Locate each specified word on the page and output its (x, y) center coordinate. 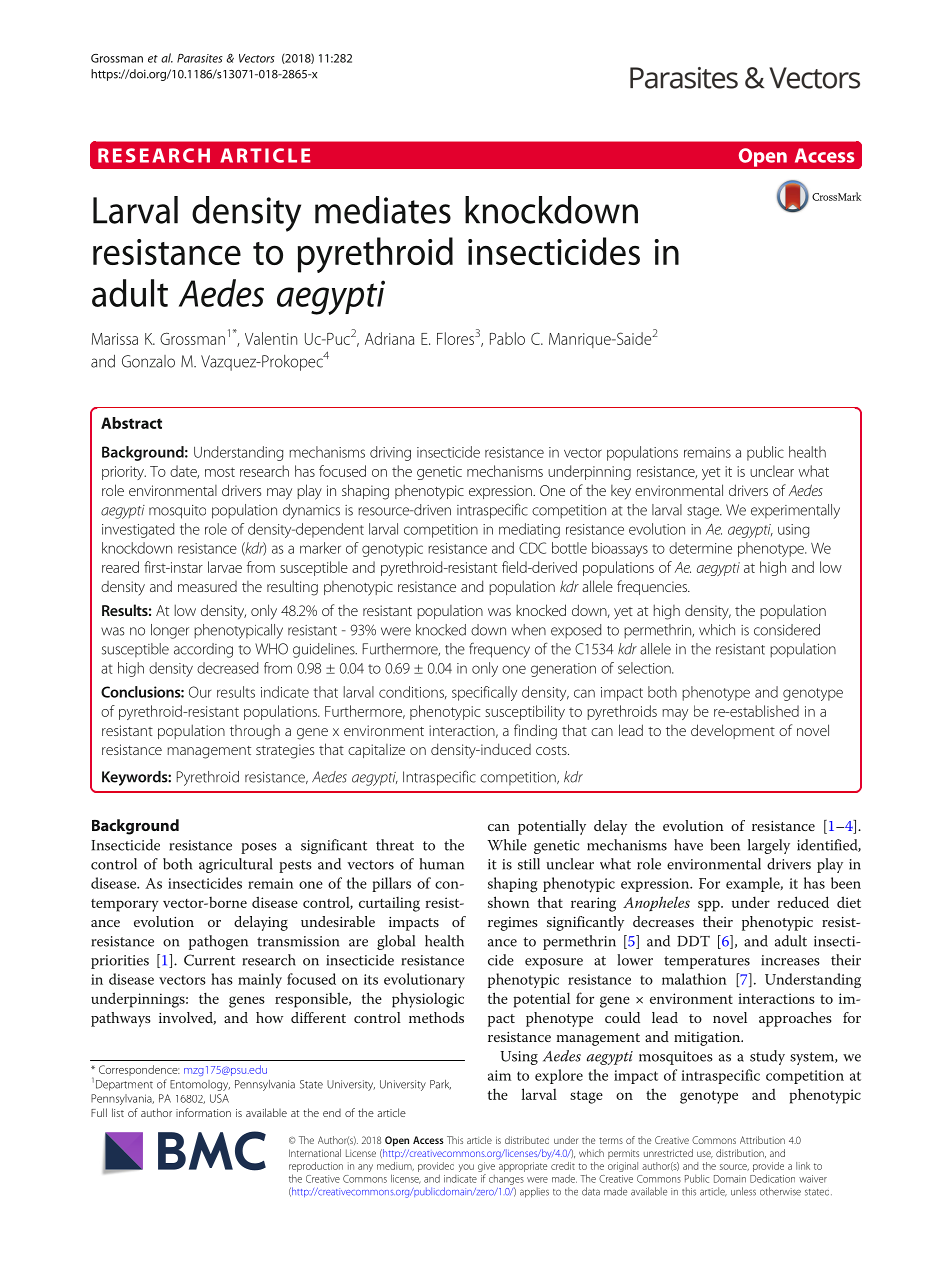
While (507, 845)
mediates (383, 210)
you (466, 1168)
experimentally (795, 511)
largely (769, 846)
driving (390, 453)
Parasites (200, 58)
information (203, 1112)
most (220, 472)
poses (259, 848)
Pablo (507, 338)
